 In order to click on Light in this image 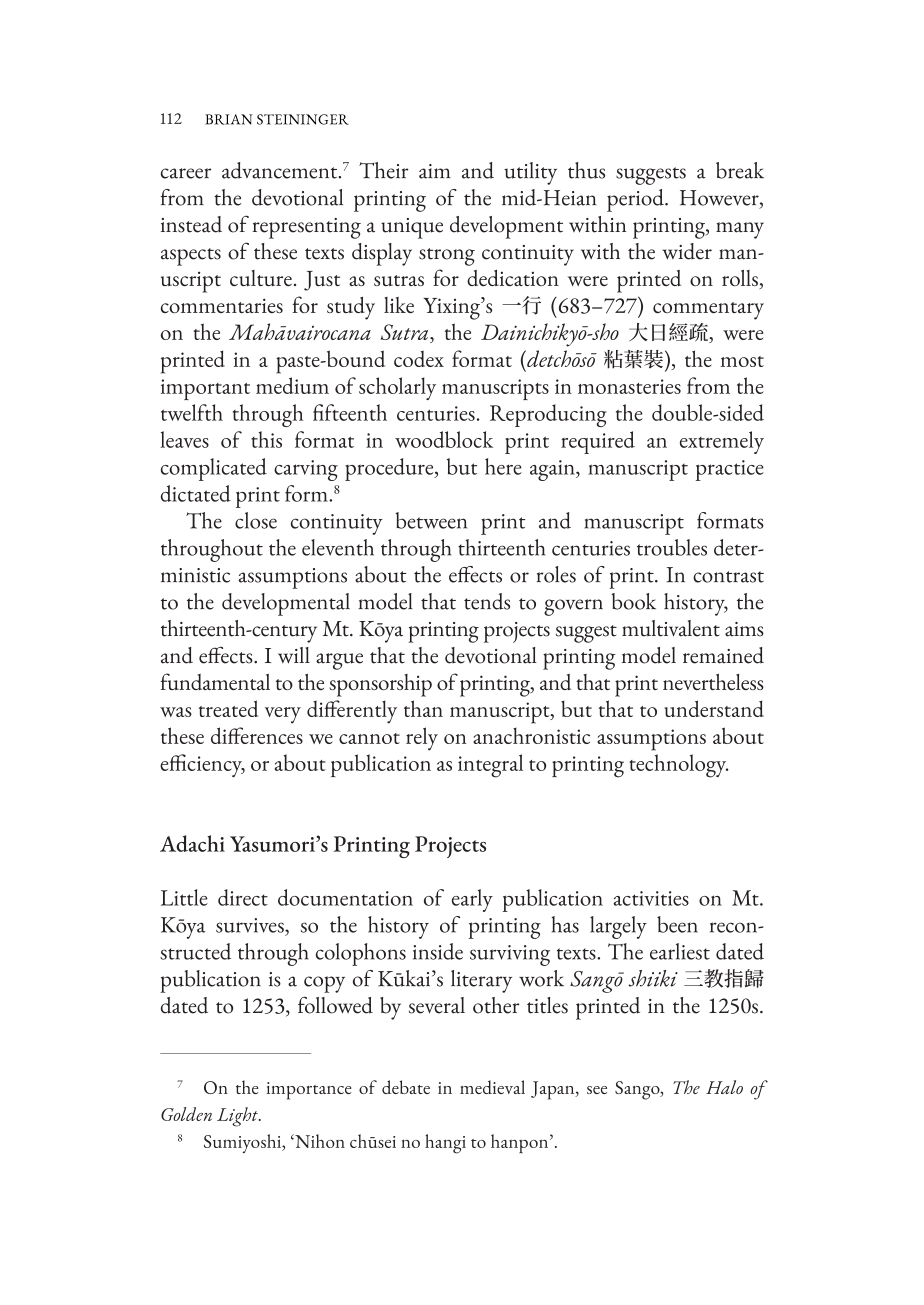, I will do `click(238, 1117)`.
